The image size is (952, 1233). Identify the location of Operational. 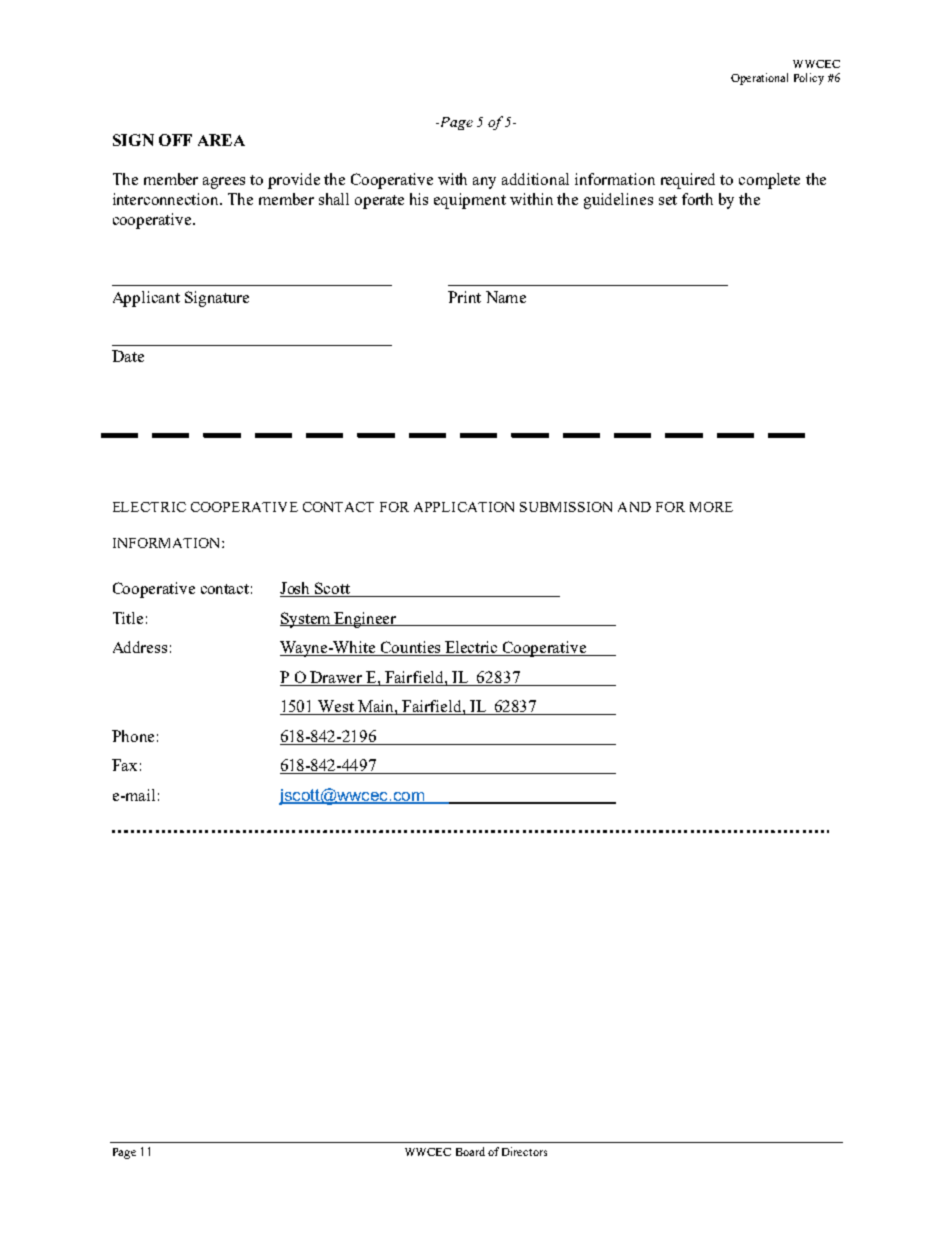
(759, 79).
